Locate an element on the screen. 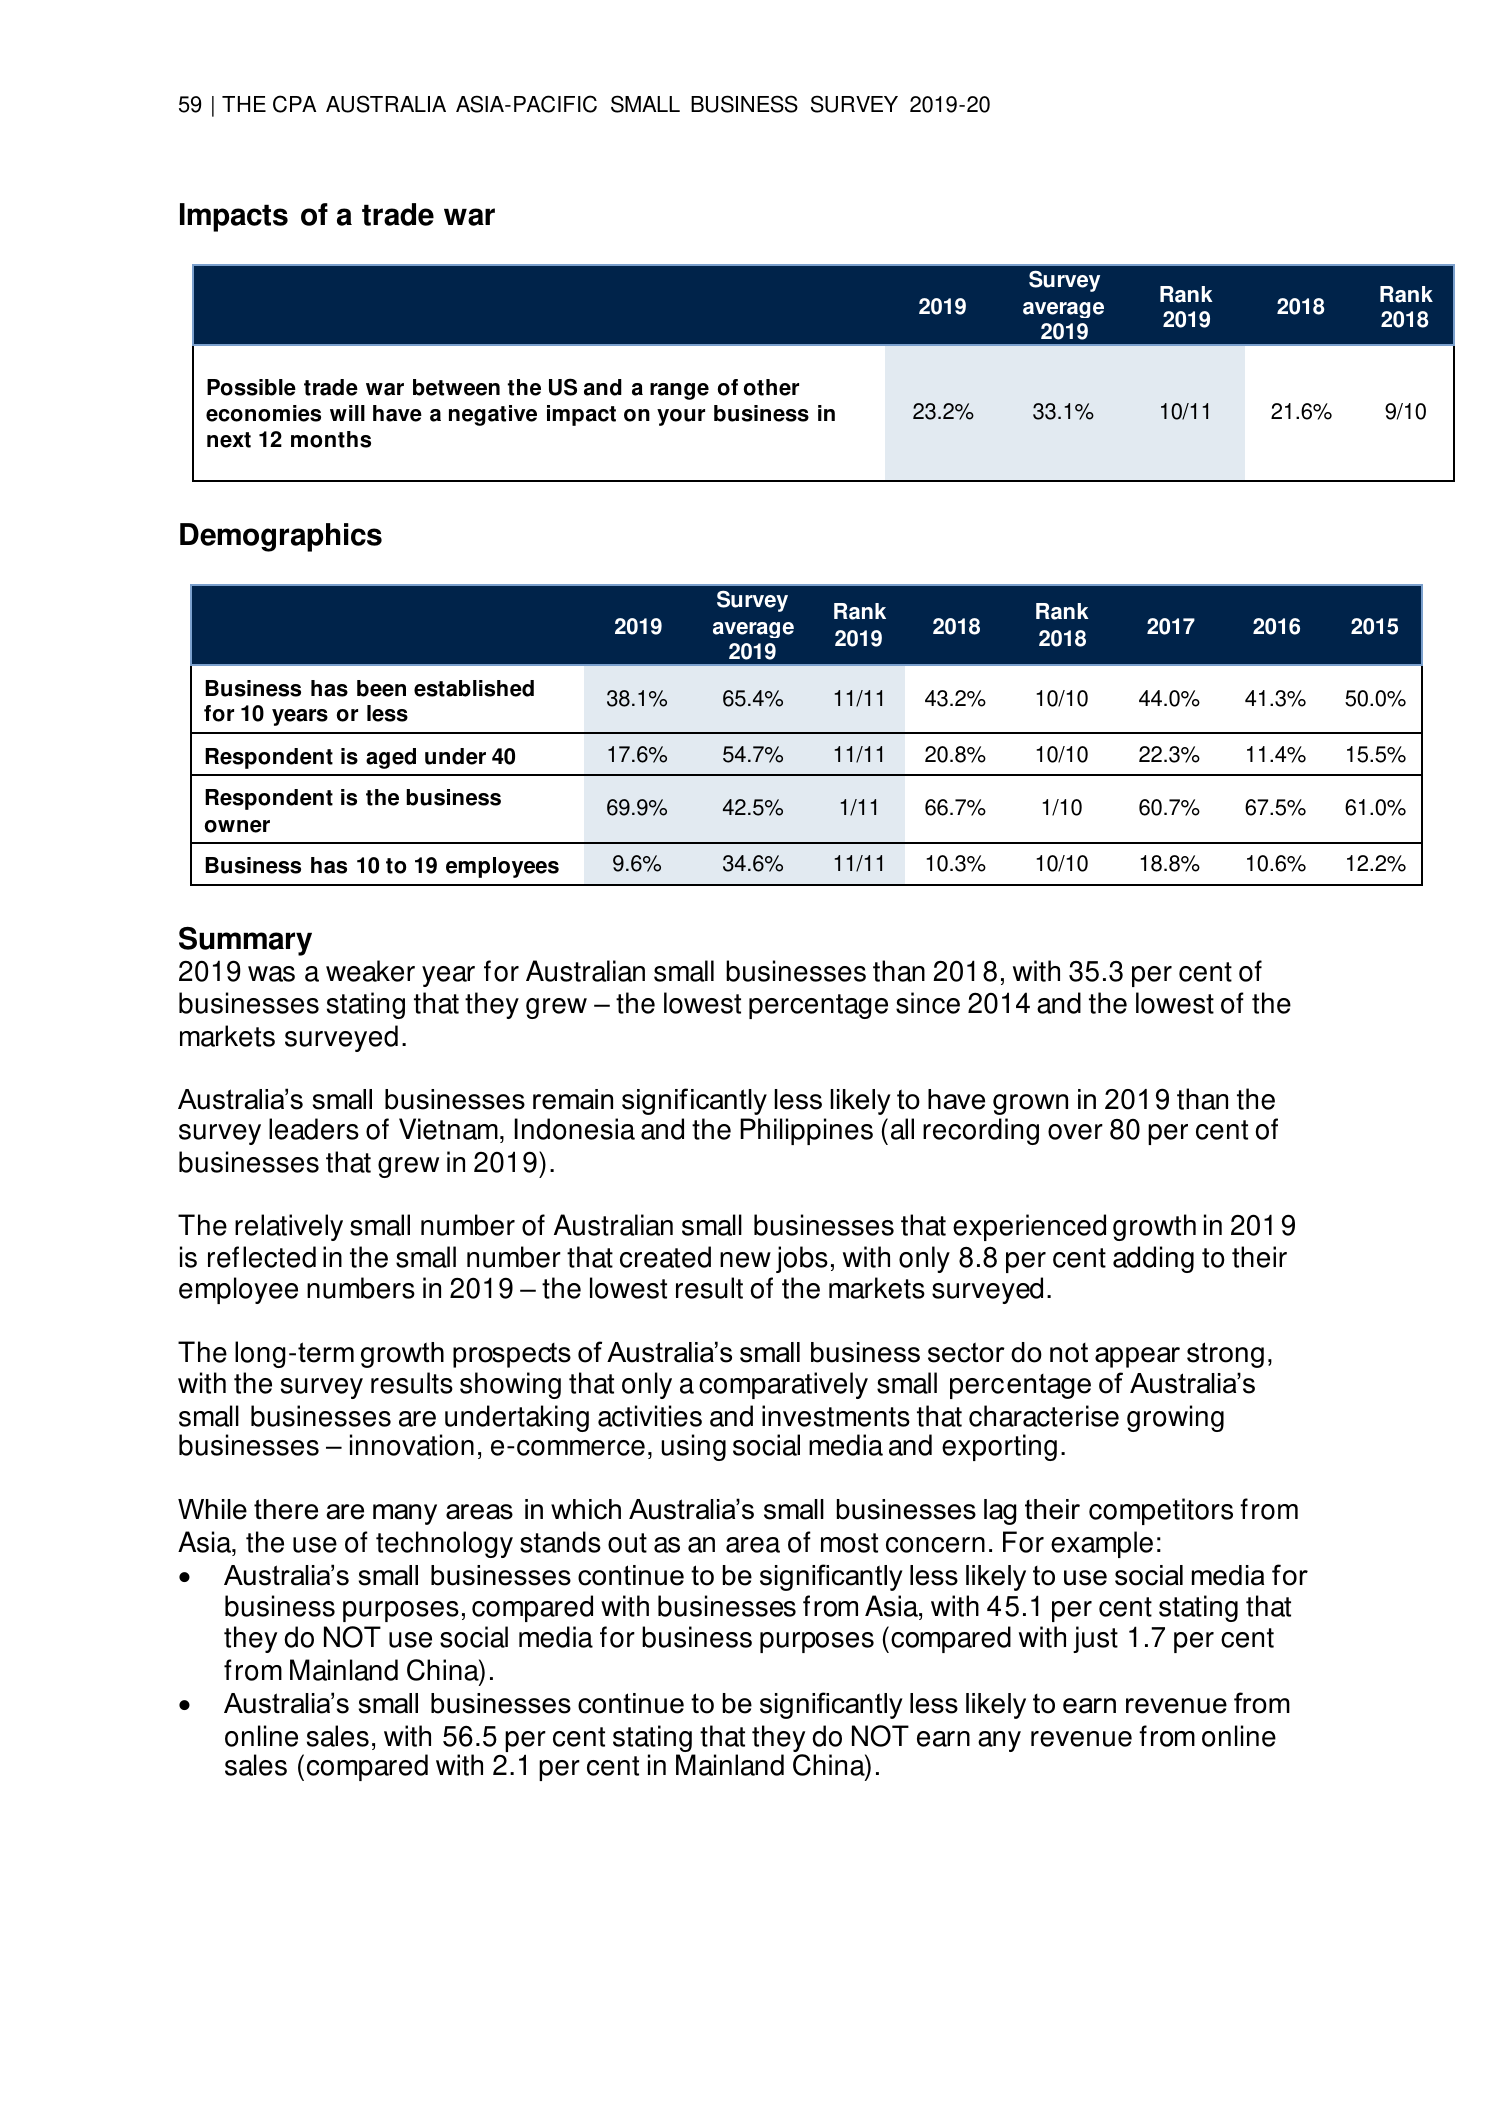  other is located at coordinates (771, 387).
